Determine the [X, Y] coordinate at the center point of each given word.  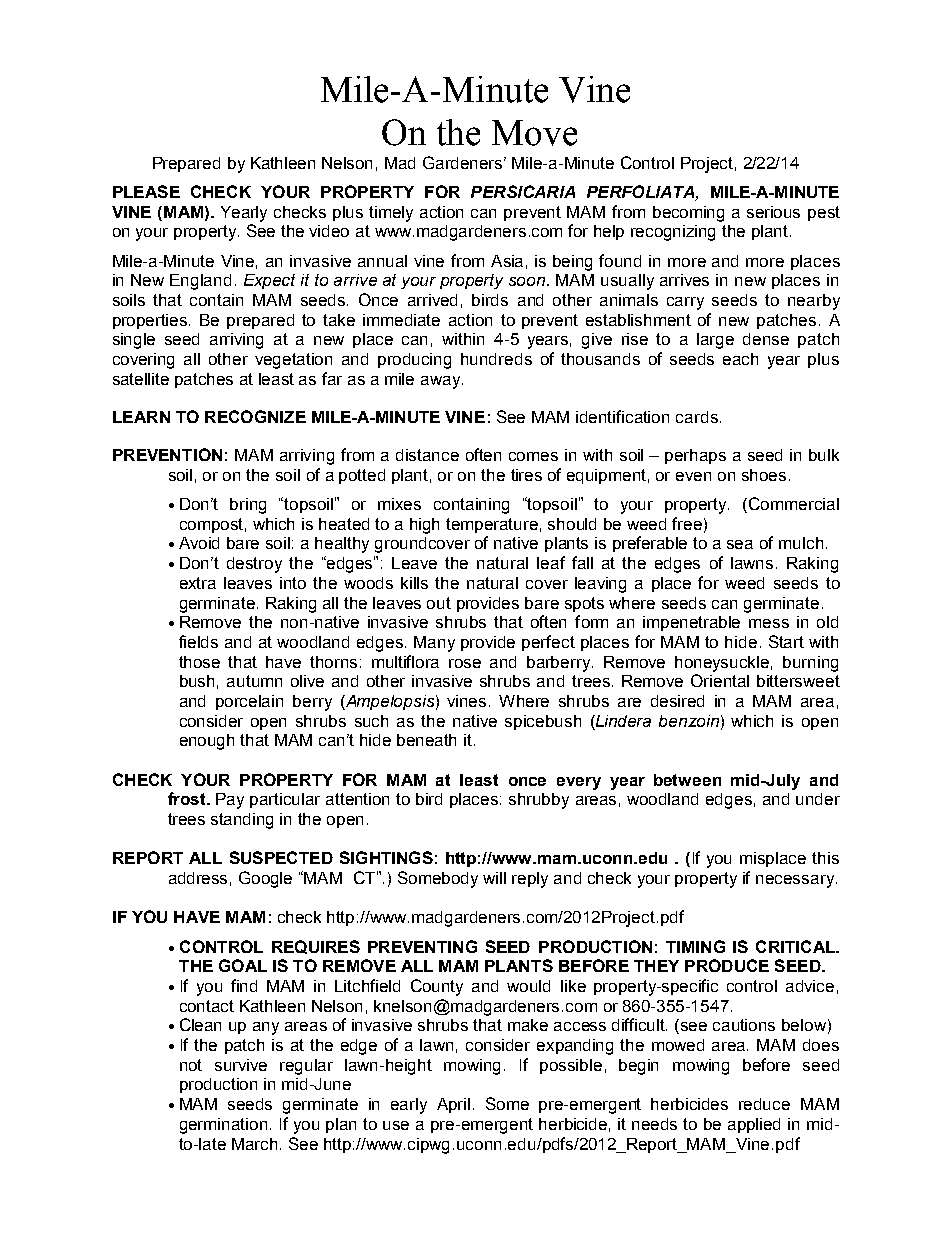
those [199, 662]
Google [265, 879]
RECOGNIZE [255, 416]
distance [427, 455]
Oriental [720, 680]
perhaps [695, 456]
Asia [507, 261]
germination [223, 1126]
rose [465, 663]
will [494, 878]
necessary [795, 881]
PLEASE [146, 191]
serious [773, 212]
